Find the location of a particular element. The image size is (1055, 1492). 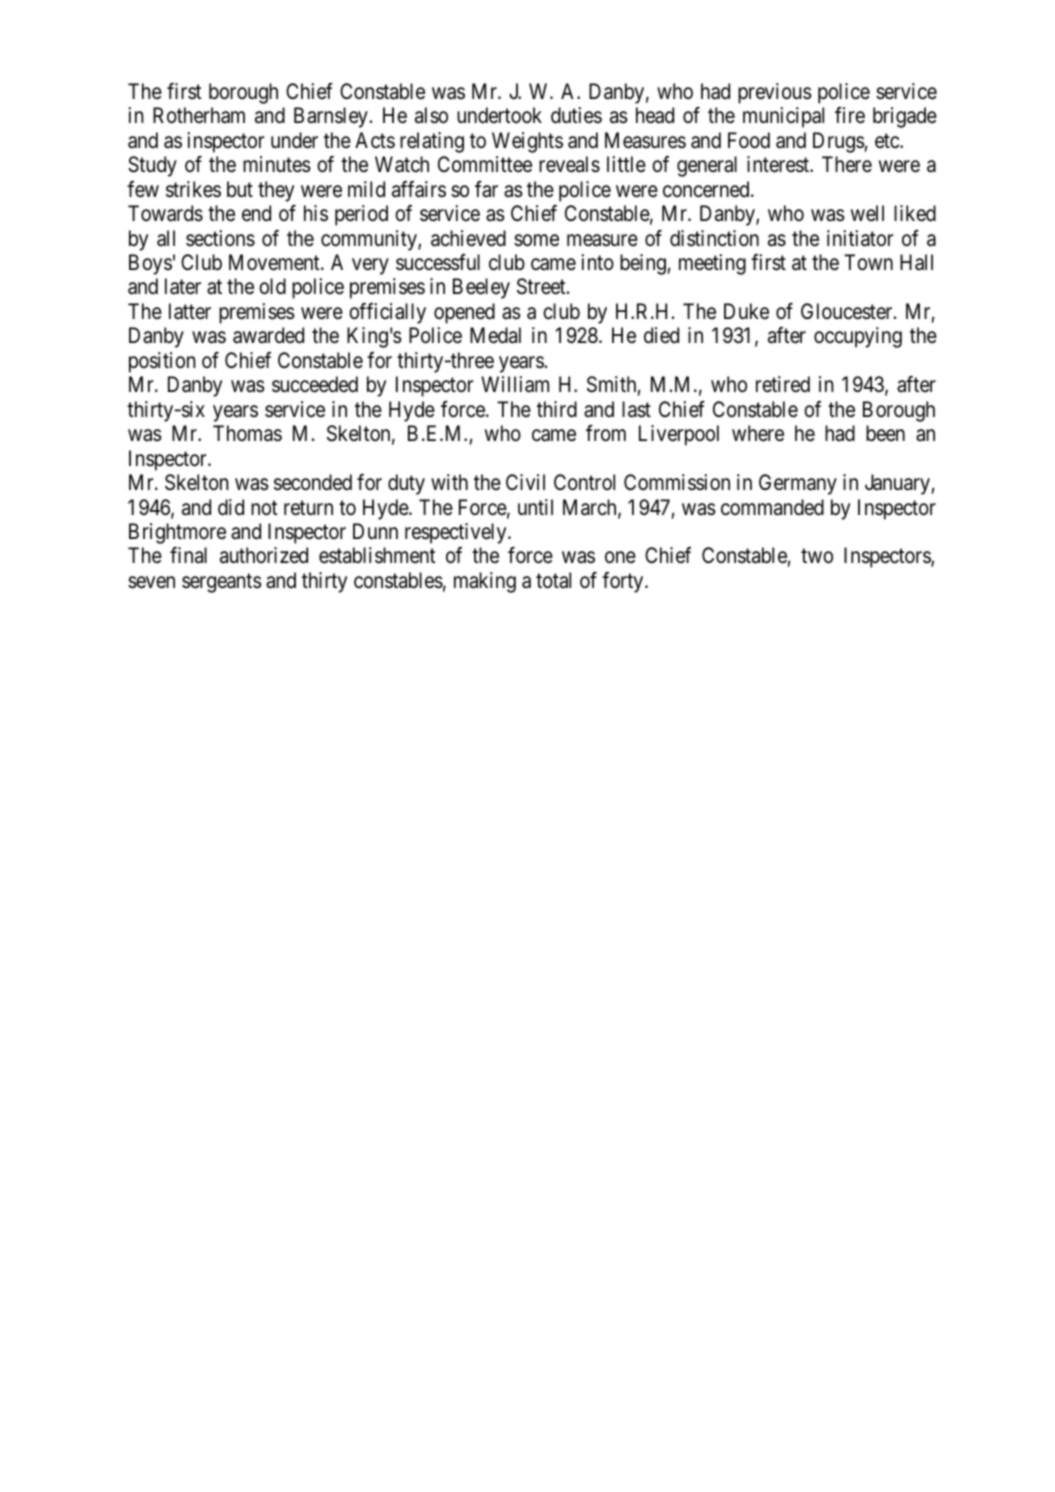

sergeants is located at coordinates (222, 583).
